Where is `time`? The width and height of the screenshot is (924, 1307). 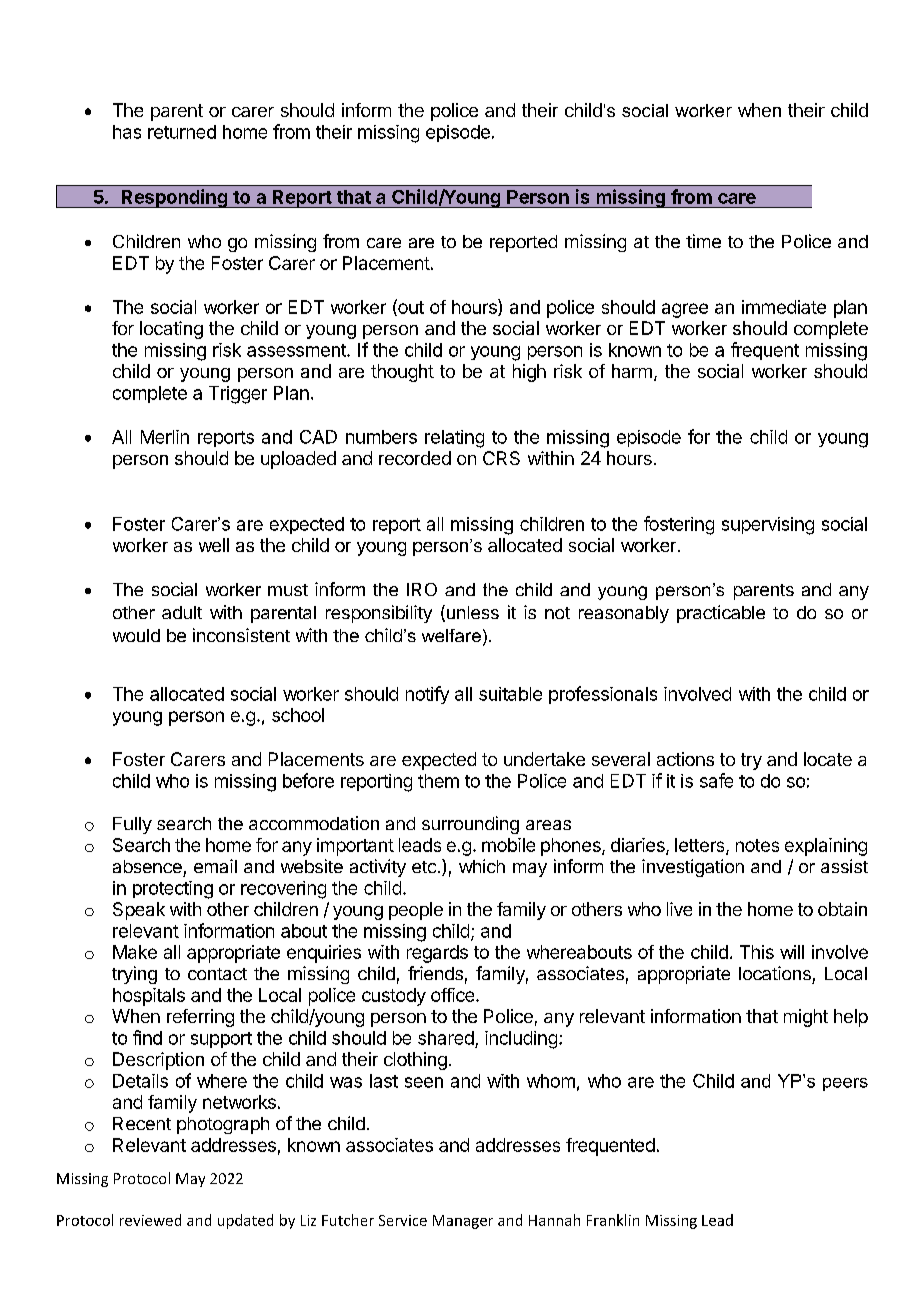 time is located at coordinates (703, 241).
